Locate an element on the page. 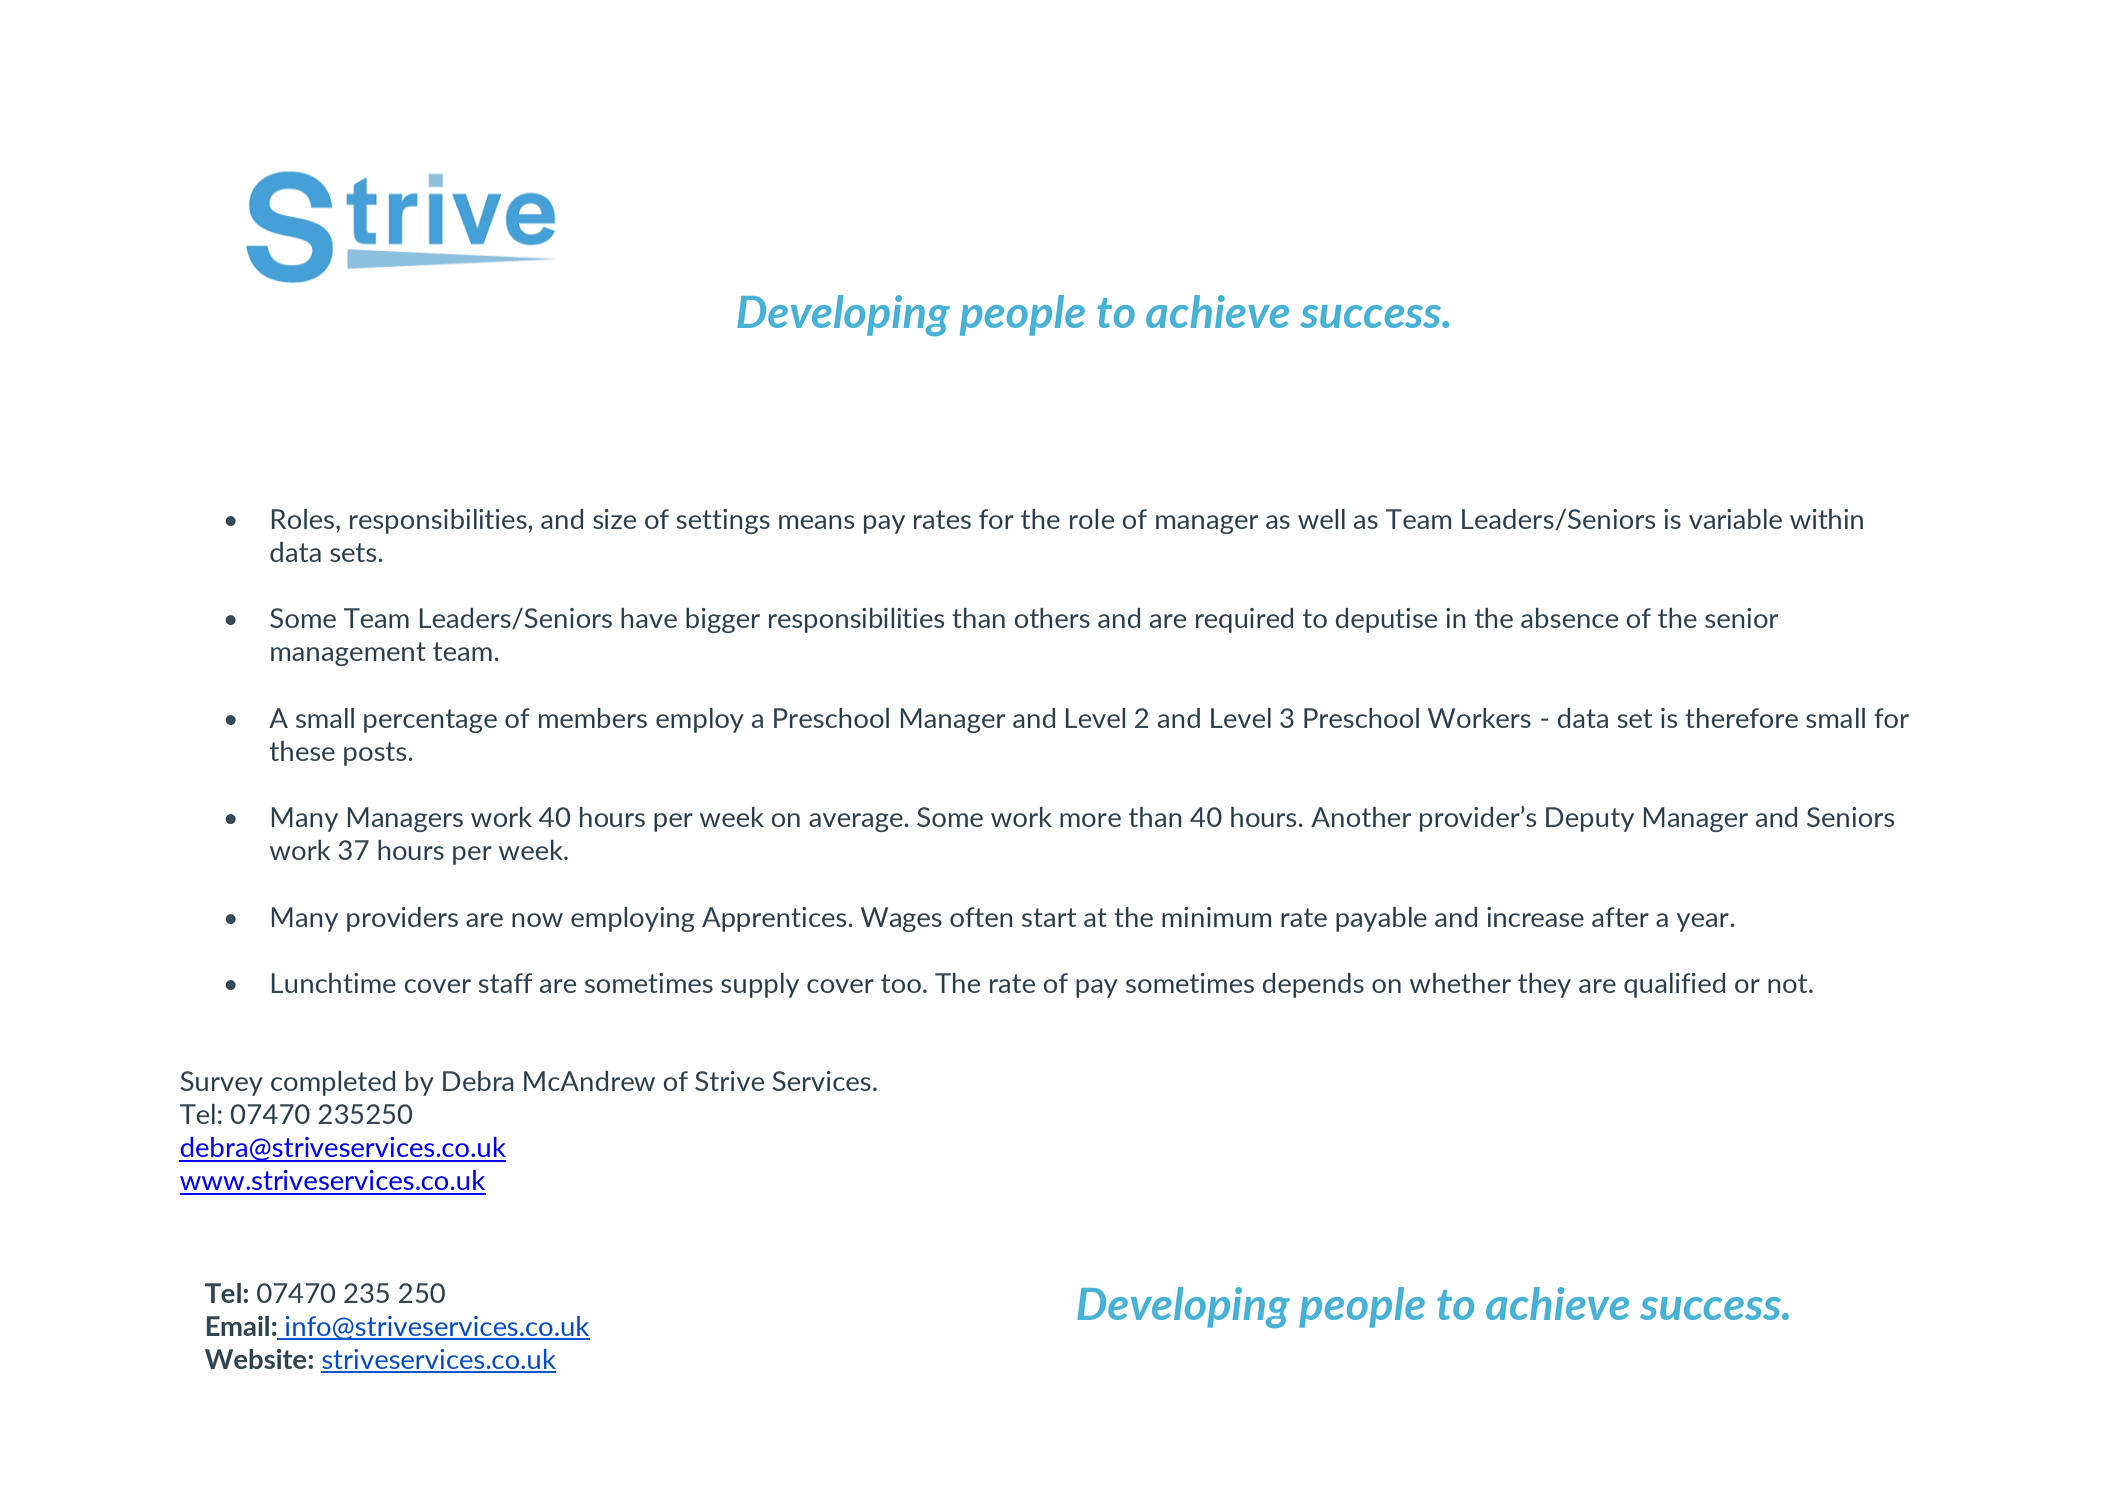 This document has height=1485, width=2101. posts is located at coordinates (375, 754).
